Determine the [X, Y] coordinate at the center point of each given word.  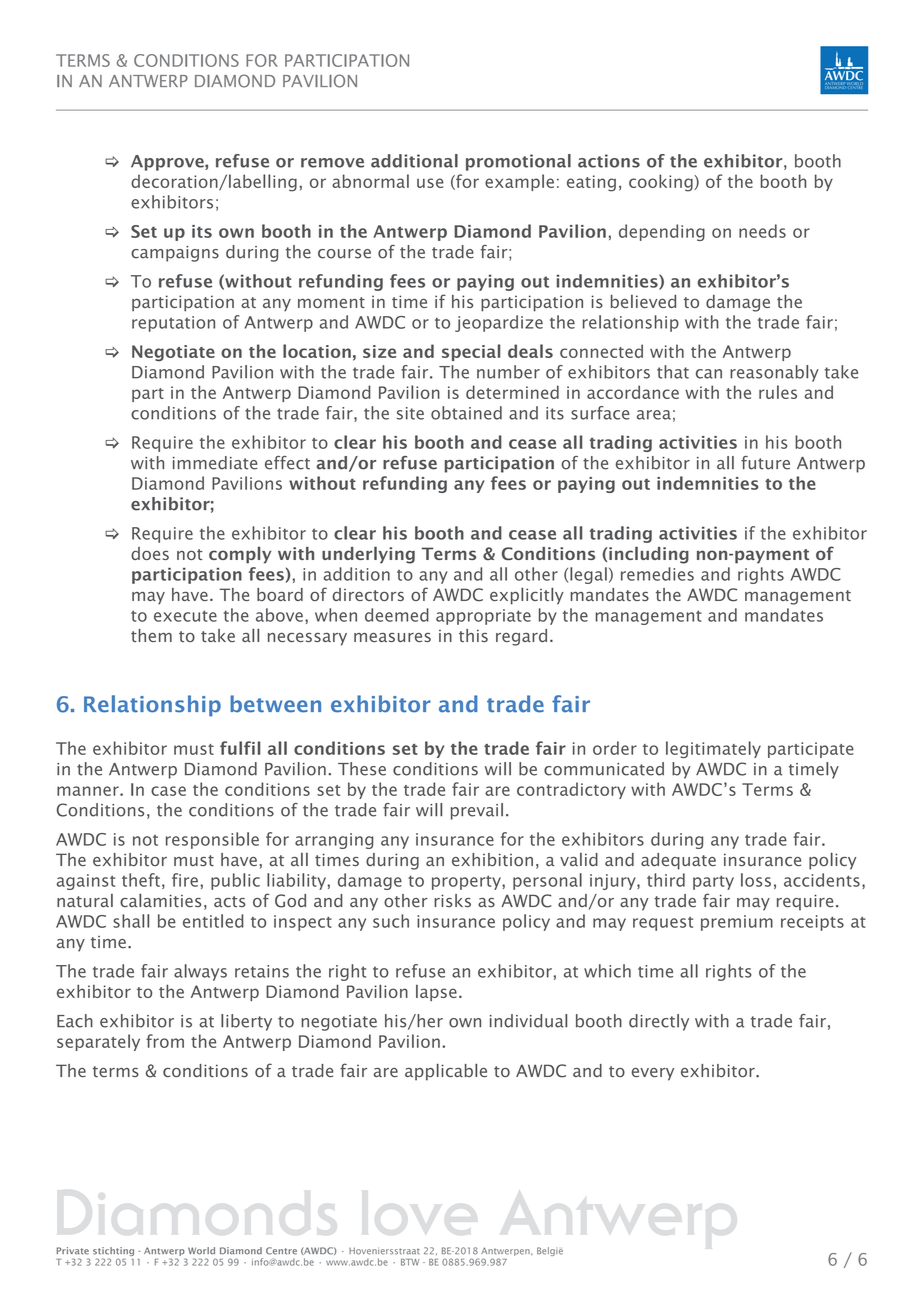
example [519, 182]
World [201, 1251]
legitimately [713, 749]
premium [737, 923]
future [765, 463]
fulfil [240, 748]
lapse [436, 993]
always [200, 972]
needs [762, 231]
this [473, 635]
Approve [168, 163]
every [652, 1074]
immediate [215, 463]
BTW [410, 1262]
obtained [466, 413]
